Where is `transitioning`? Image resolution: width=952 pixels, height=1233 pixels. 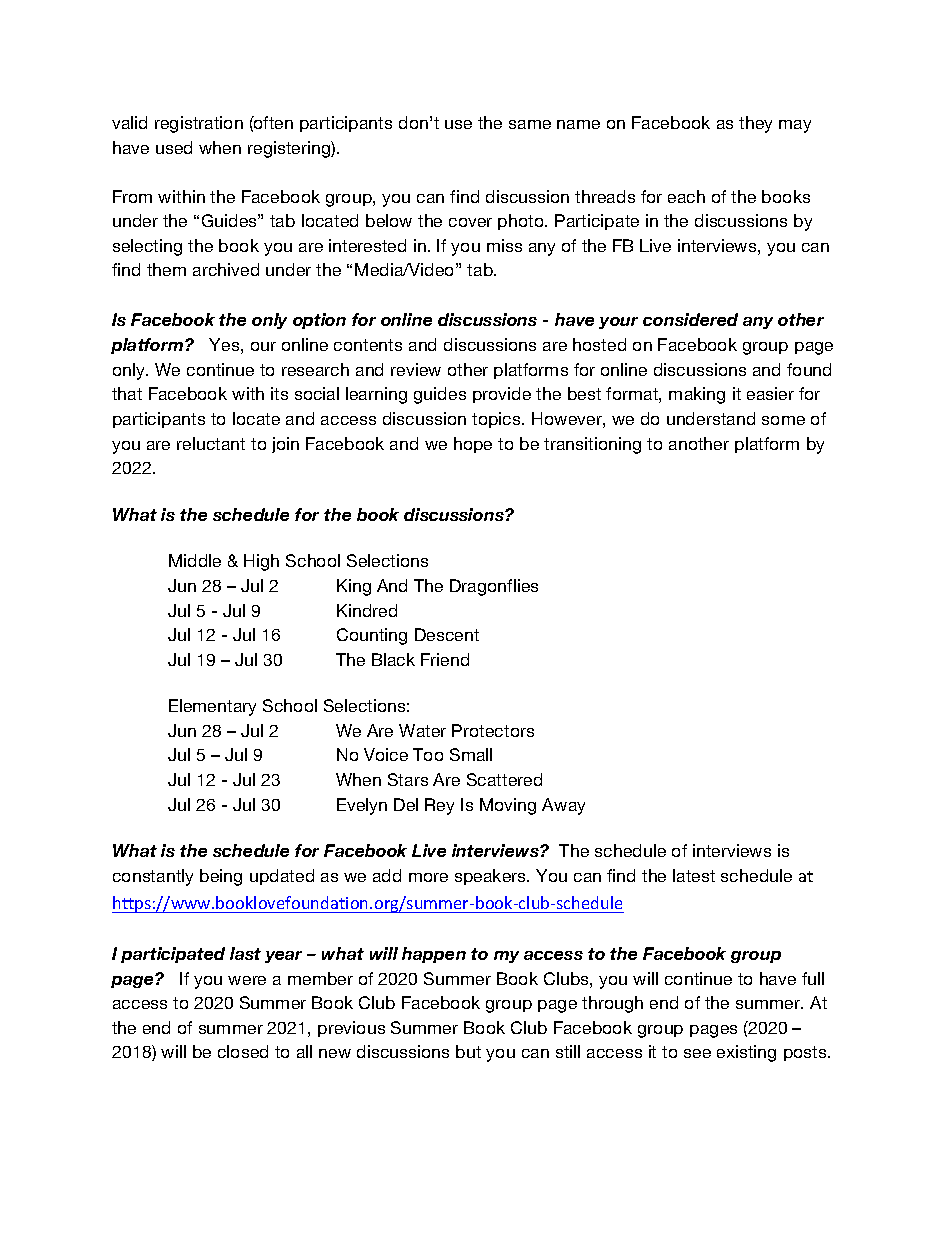
transitioning is located at coordinates (592, 445).
